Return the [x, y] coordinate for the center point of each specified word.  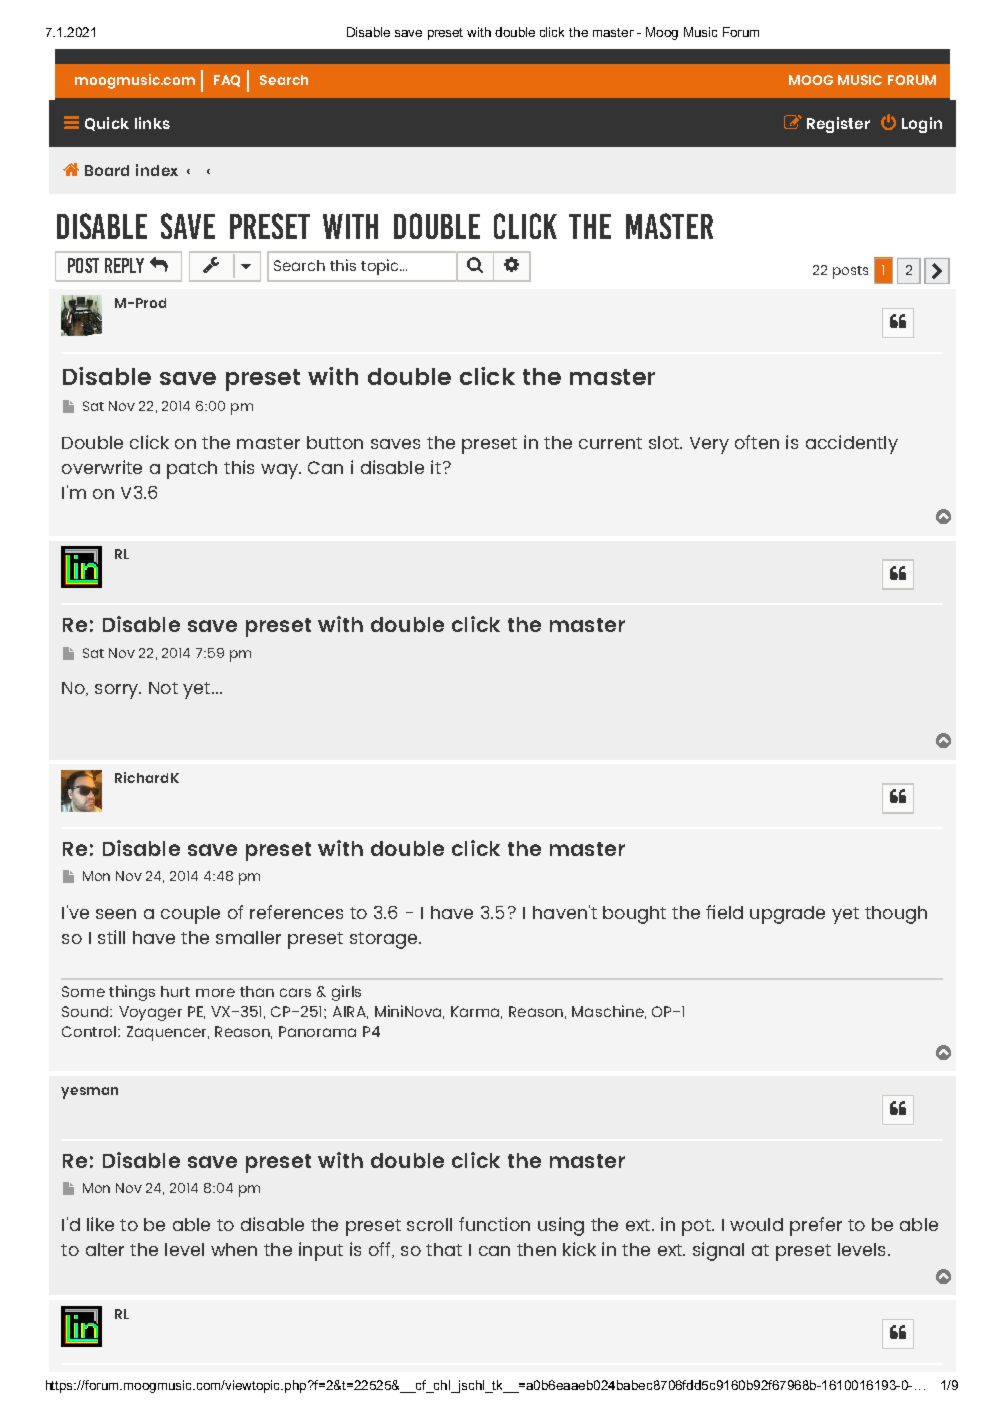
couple [190, 915]
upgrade [787, 915]
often [757, 442]
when [234, 1249]
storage [385, 940]
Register [838, 125]
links [152, 123]
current [610, 443]
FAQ [227, 81]
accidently [852, 444]
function [494, 1224]
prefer [816, 1226]
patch [192, 470]
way [280, 471]
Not [163, 688]
